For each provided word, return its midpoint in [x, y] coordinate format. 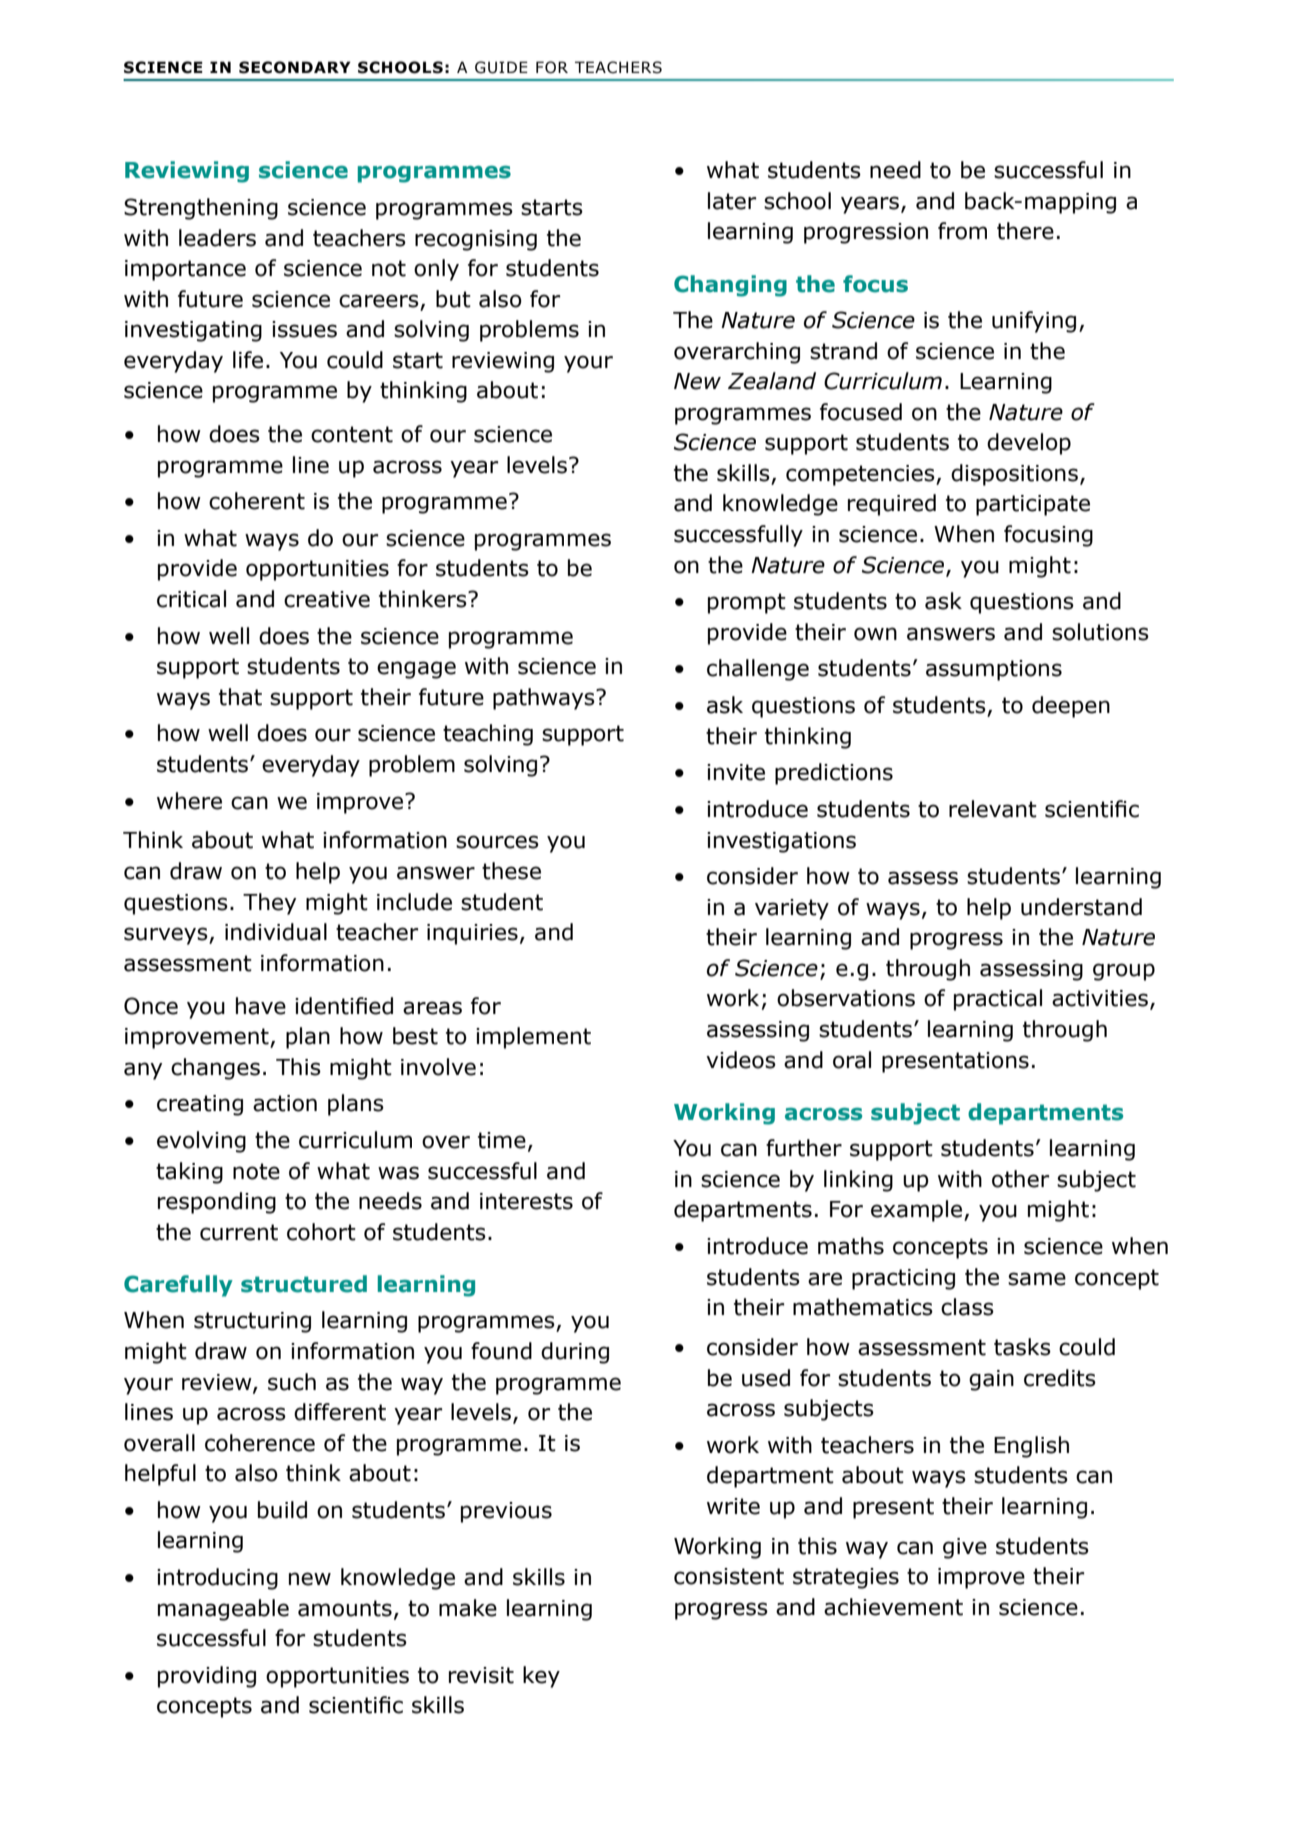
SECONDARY [295, 67]
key [541, 1677]
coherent [257, 501]
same [1037, 1279]
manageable [223, 1610]
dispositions [1014, 475]
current [239, 1232]
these [511, 871]
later [732, 201]
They [269, 904]
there [1025, 231]
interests [526, 1201]
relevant [993, 809]
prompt [747, 603]
